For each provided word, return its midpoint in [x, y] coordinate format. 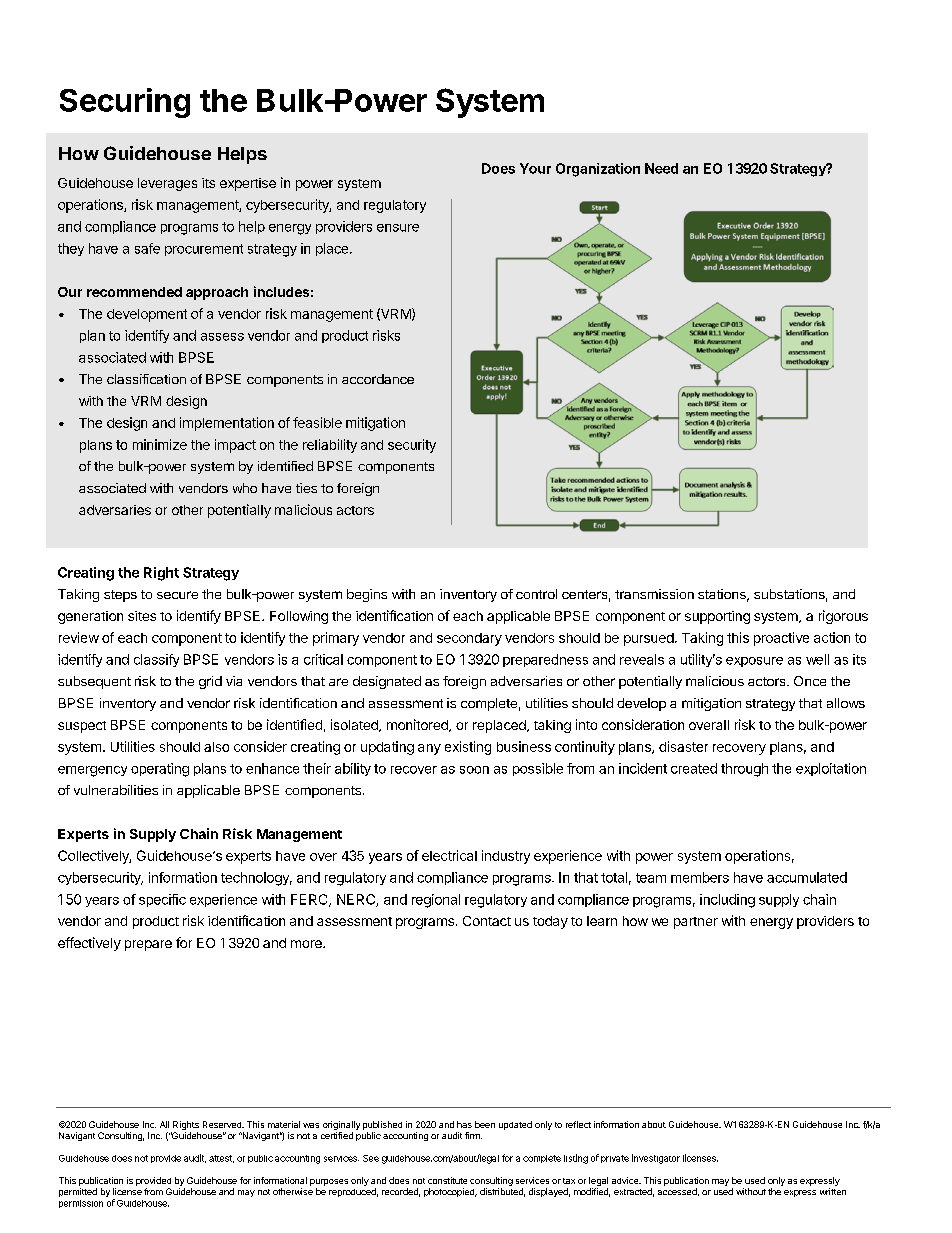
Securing [125, 103]
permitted [78, 1192]
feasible [317, 422]
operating [160, 770]
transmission [654, 594]
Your [535, 168]
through [744, 770]
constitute [447, 1180]
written [833, 1191]
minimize [160, 444]
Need [661, 168]
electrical [449, 855]
